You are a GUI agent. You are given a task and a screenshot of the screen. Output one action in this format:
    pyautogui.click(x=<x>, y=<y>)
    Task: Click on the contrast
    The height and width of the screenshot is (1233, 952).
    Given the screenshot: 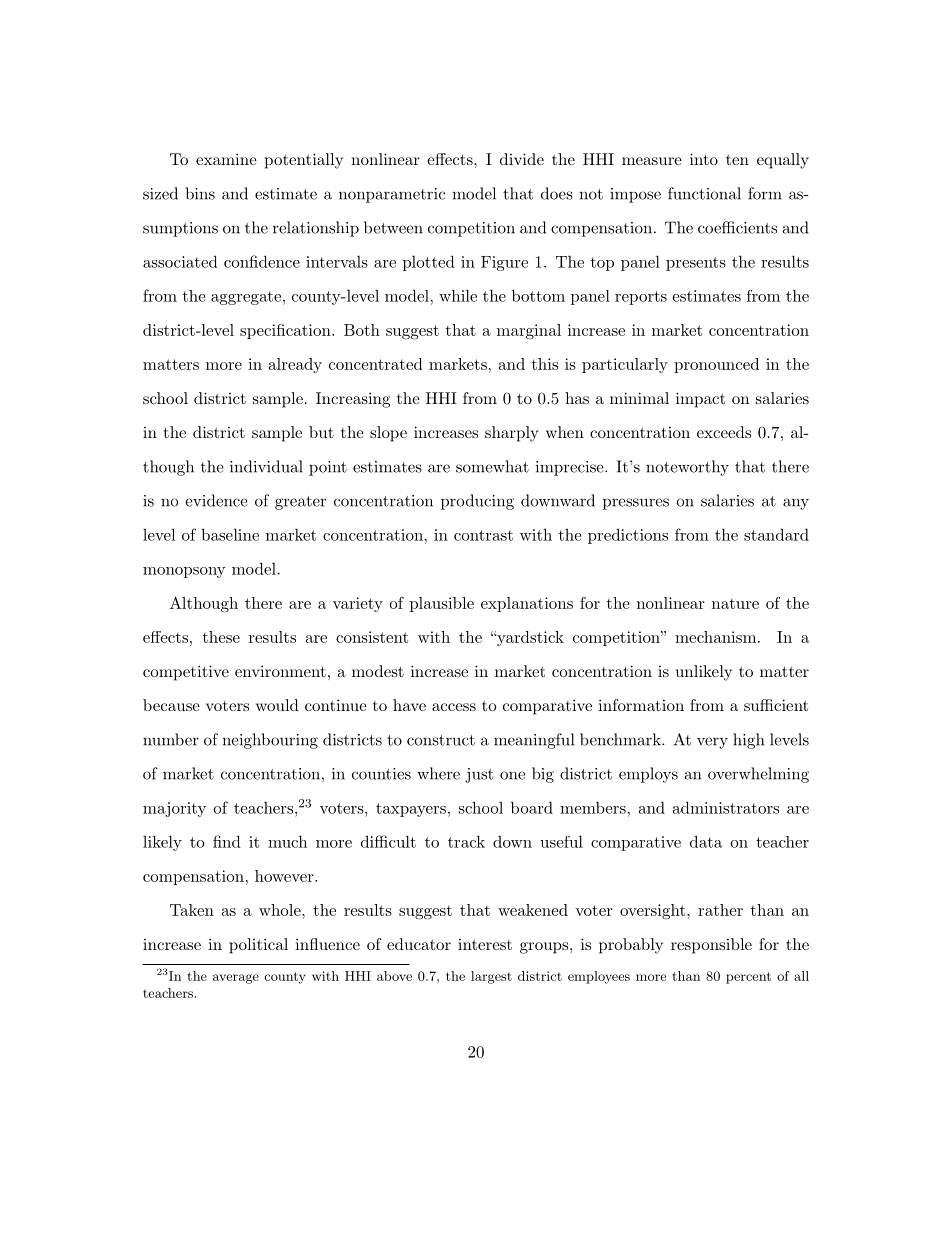 What is the action you would take?
    pyautogui.click(x=483, y=535)
